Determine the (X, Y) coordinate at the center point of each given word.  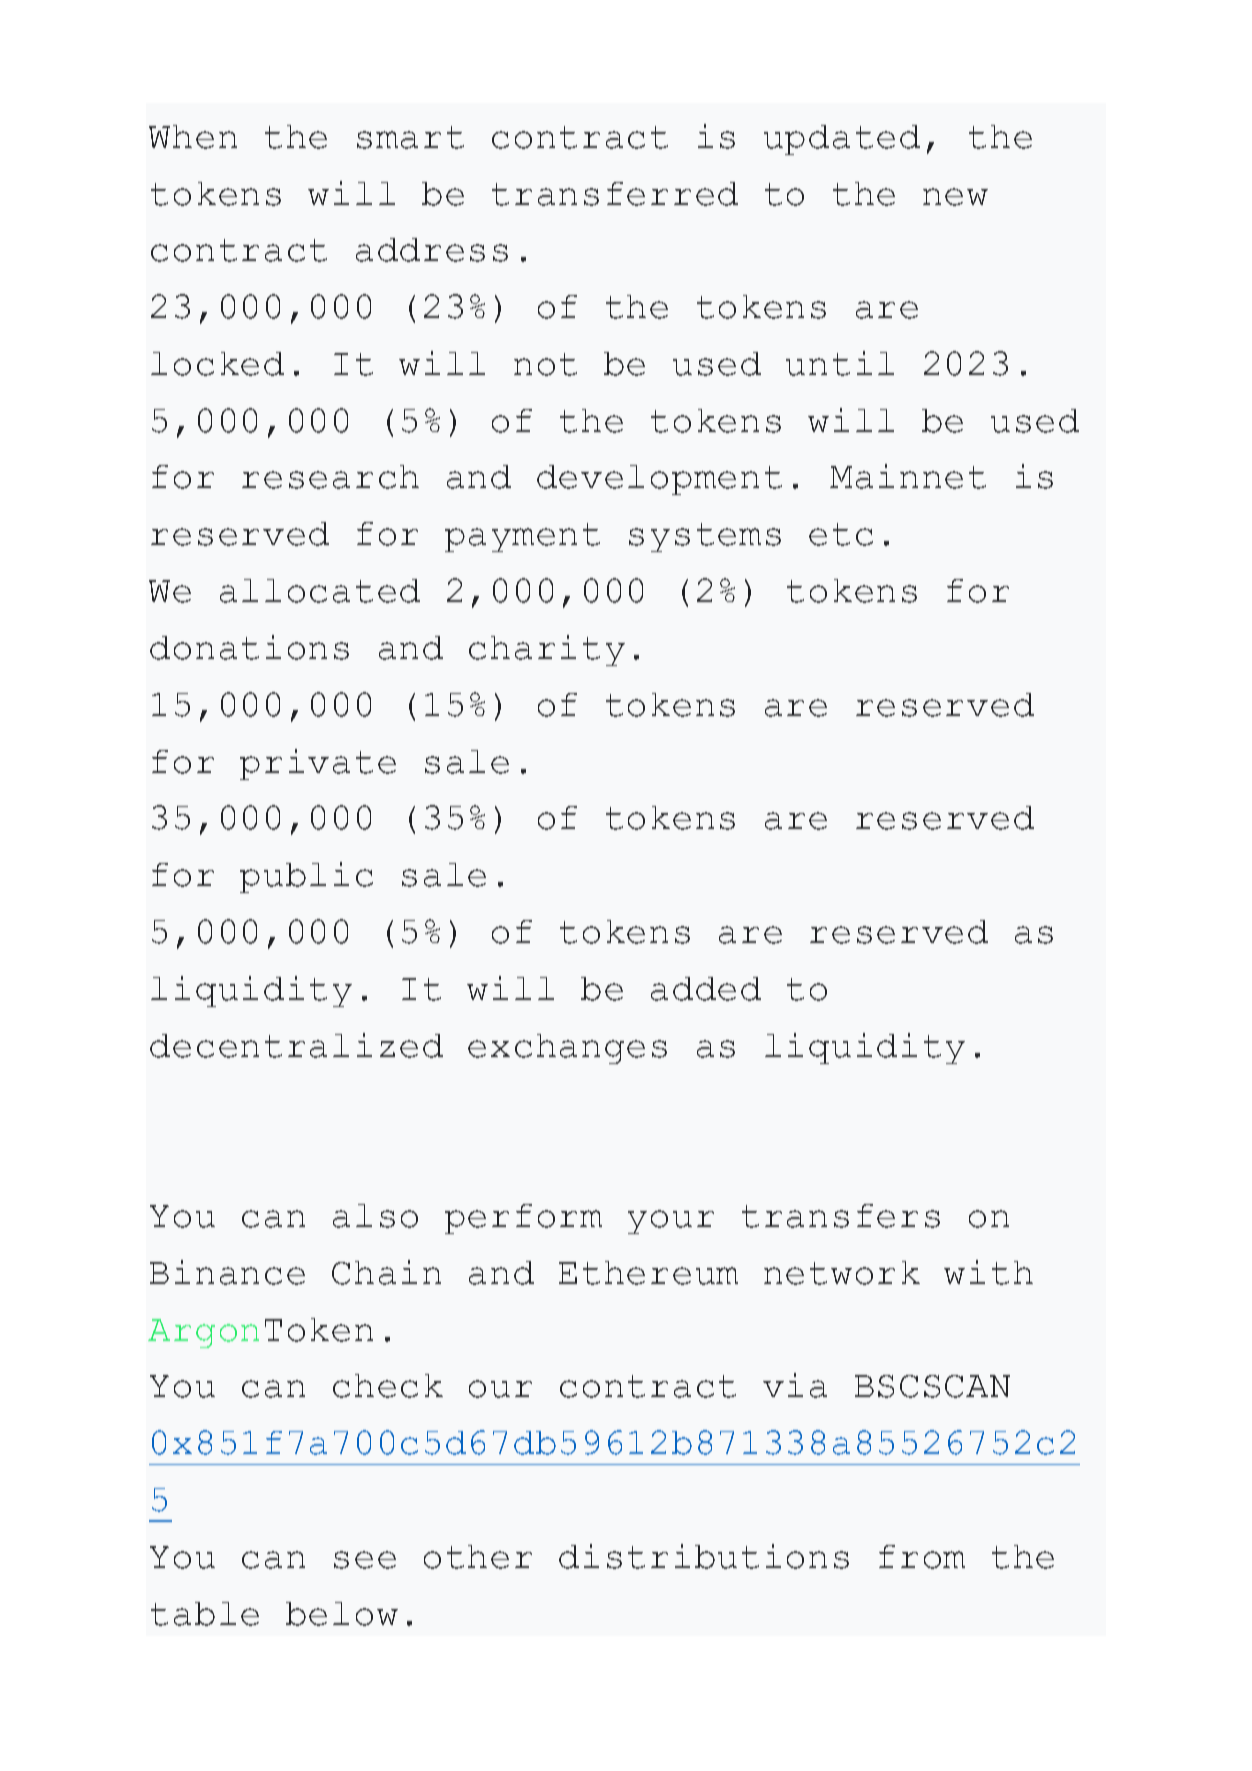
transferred (615, 194)
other (478, 1557)
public (306, 877)
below (342, 1614)
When (193, 137)
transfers (841, 1216)
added (706, 989)
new (955, 197)
